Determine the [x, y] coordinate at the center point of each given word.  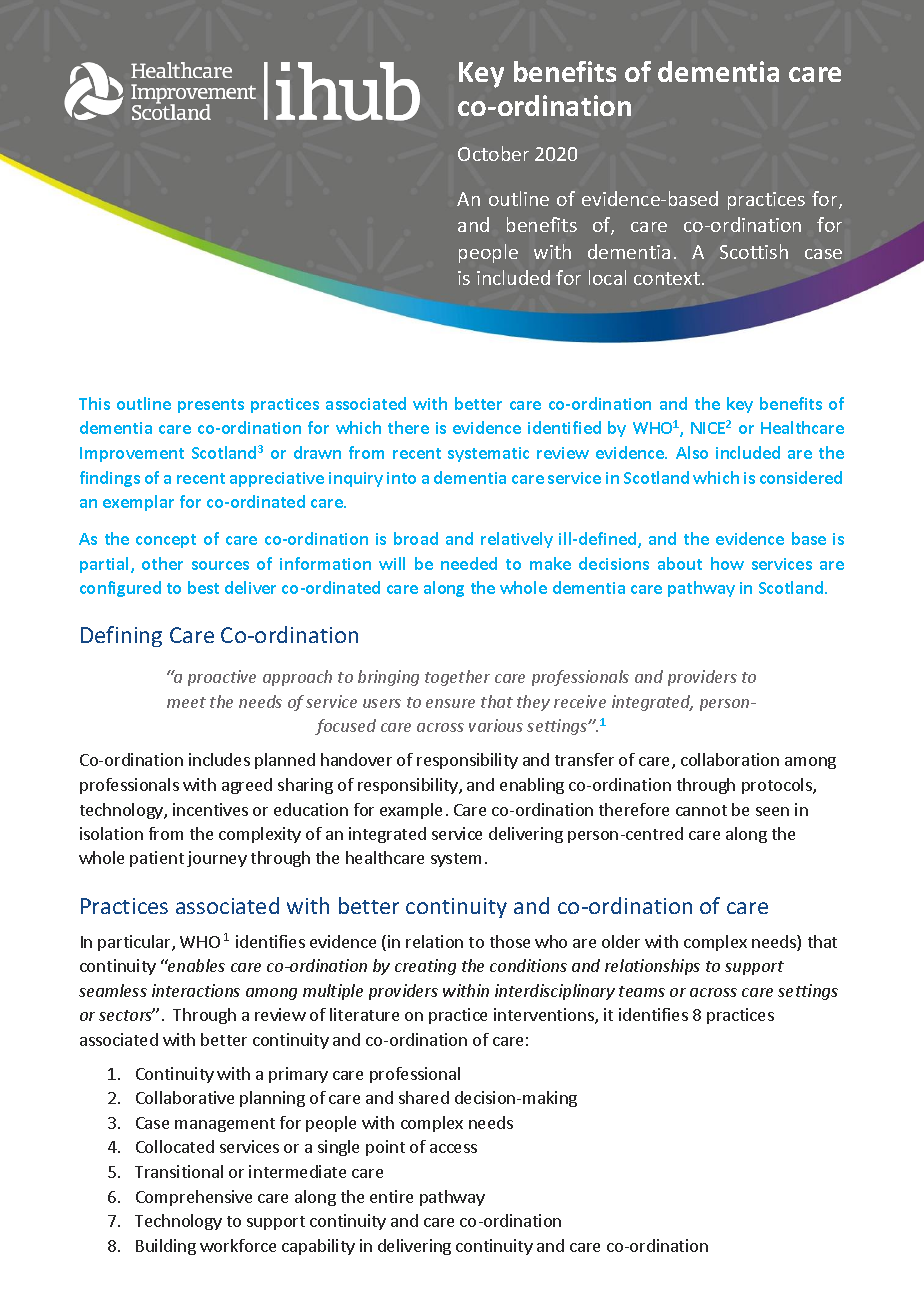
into [401, 478]
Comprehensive [194, 1198]
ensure [450, 703]
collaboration [730, 759]
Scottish [754, 251]
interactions [196, 990]
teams [642, 991]
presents [211, 406]
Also [692, 452]
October [493, 153]
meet [186, 702]
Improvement [132, 454]
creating [425, 967]
